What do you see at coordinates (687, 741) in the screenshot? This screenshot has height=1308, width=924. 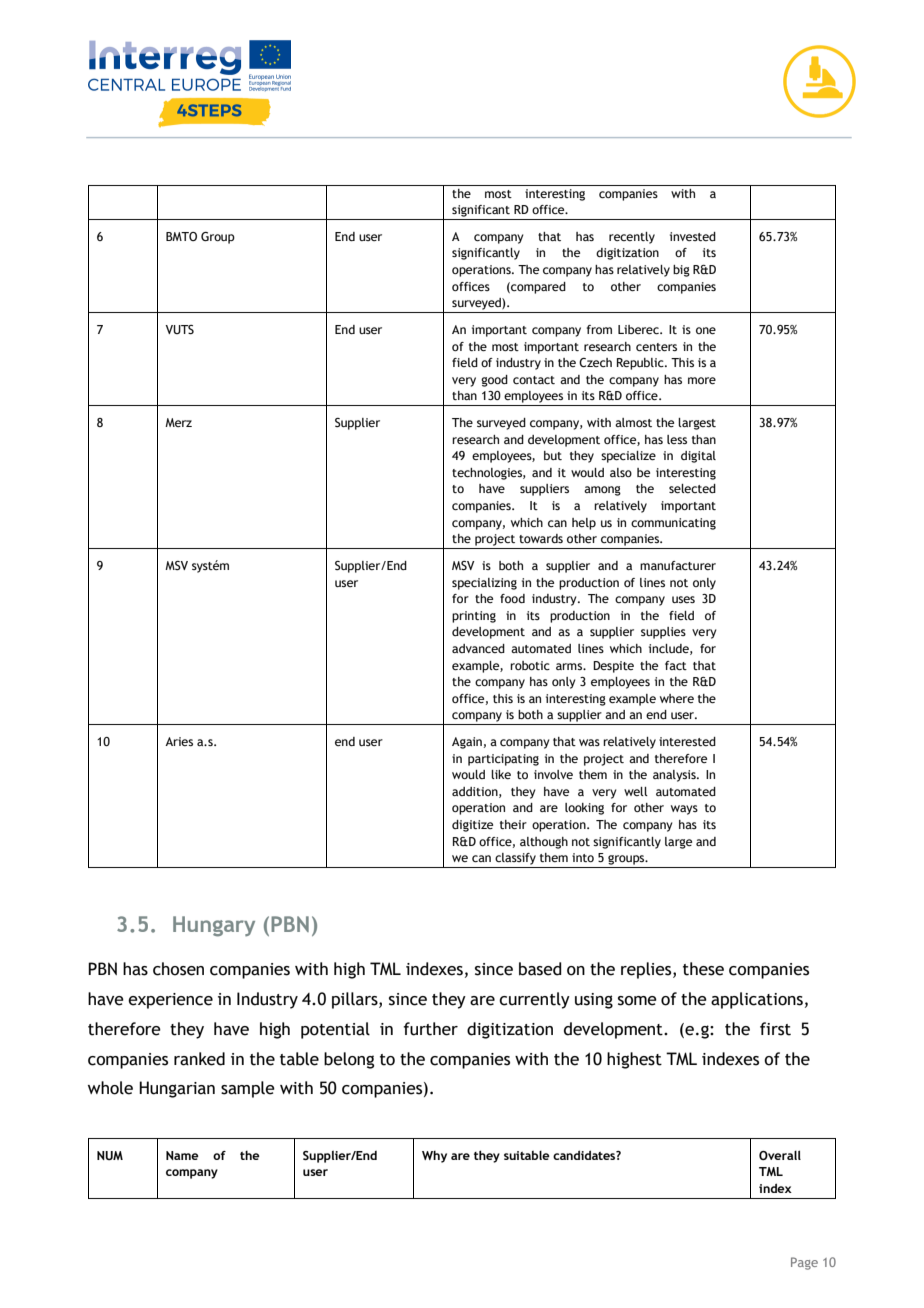 I see `interested` at bounding box center [687, 741].
